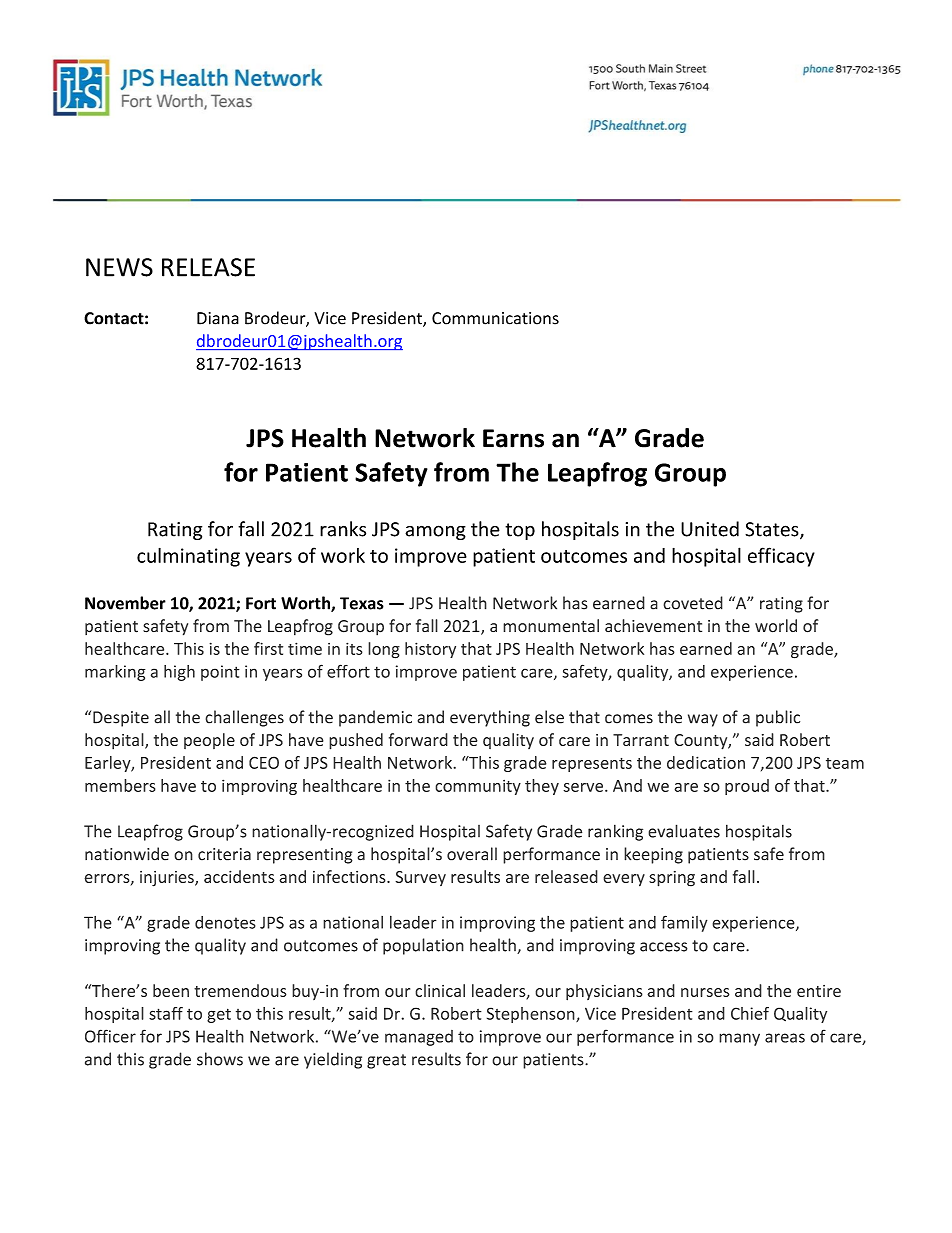 Image resolution: width=952 pixels, height=1233 pixels. I want to click on many, so click(739, 1039).
